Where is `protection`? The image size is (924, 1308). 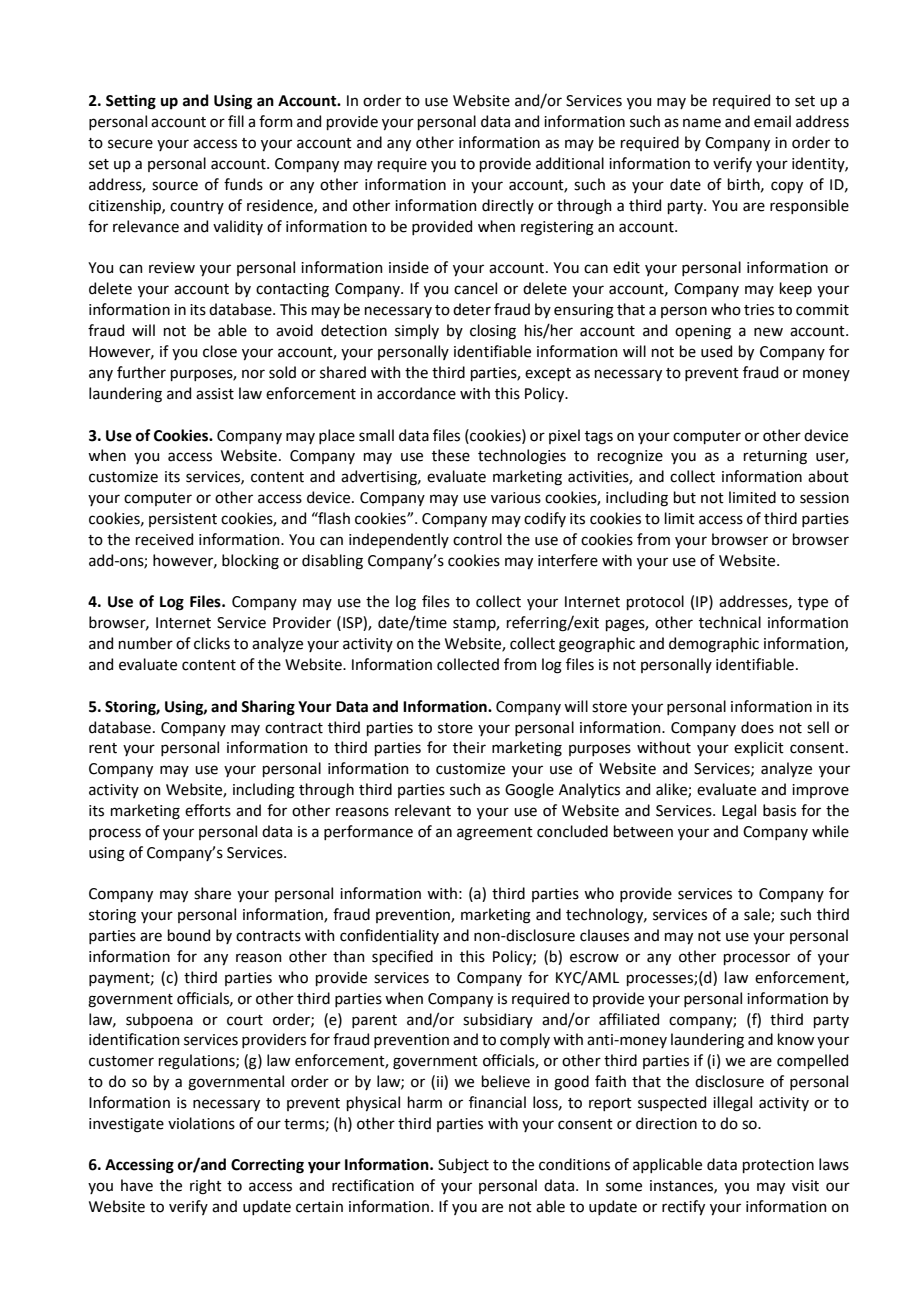
protection is located at coordinates (778, 1166).
